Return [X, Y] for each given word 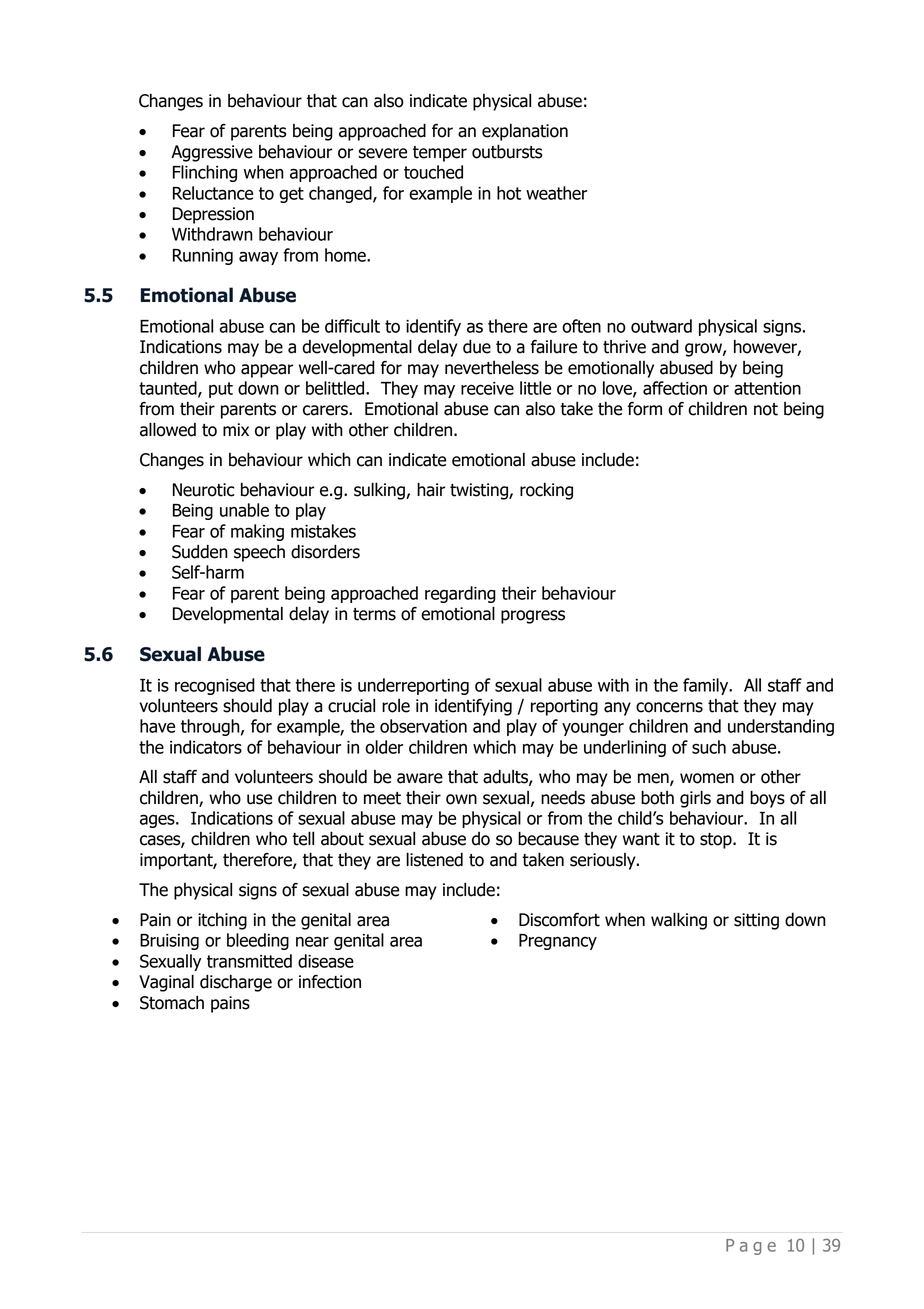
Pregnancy [558, 942]
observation [423, 726]
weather [556, 193]
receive [487, 388]
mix [236, 429]
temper [440, 154]
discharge [236, 983]
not [766, 409]
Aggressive [212, 153]
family [707, 686]
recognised [215, 686]
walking [679, 921]
